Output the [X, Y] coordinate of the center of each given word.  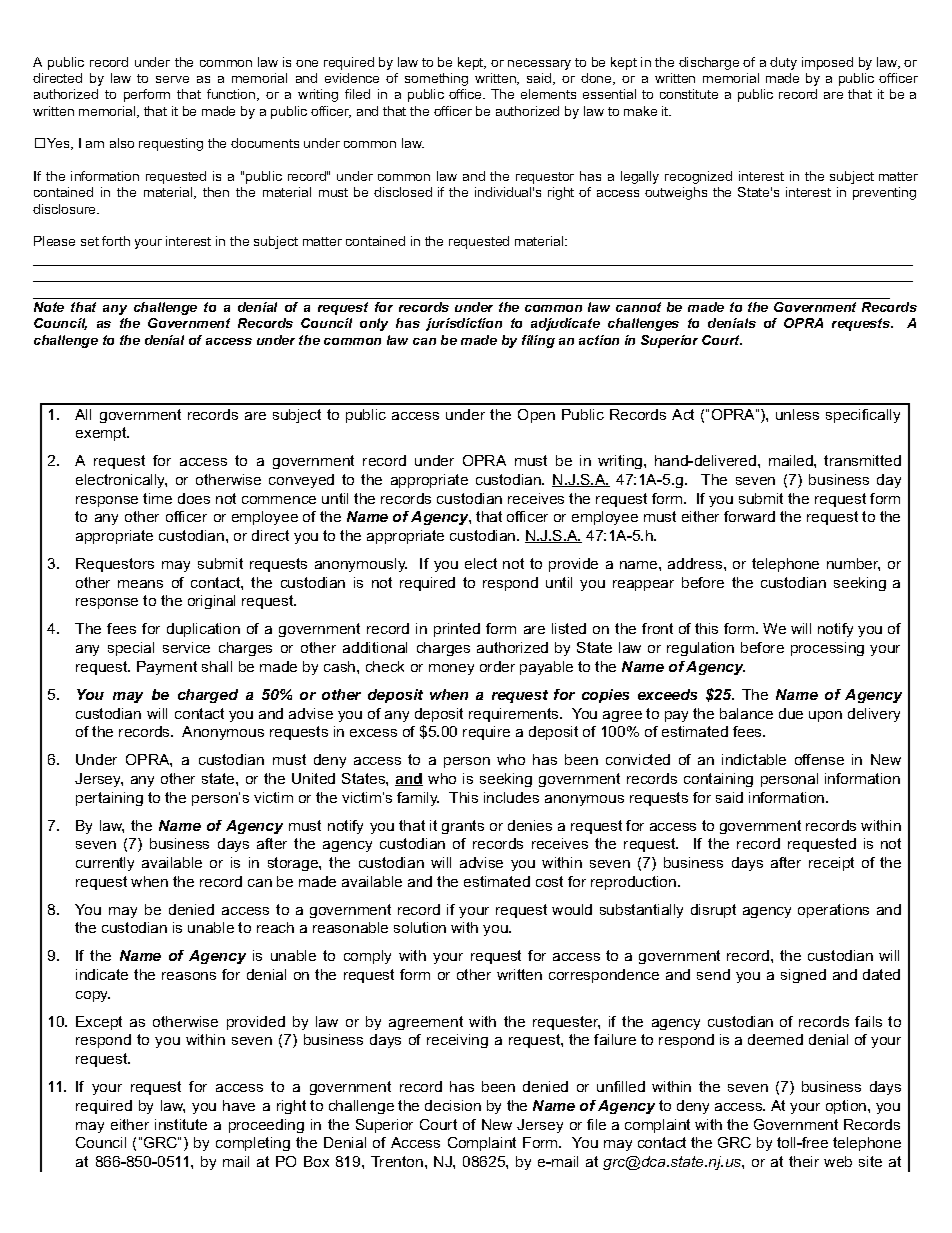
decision [453, 1105]
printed [457, 630]
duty [783, 63]
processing [827, 649]
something [436, 79]
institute [181, 1124]
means [140, 584]
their [804, 1161]
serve [172, 79]
